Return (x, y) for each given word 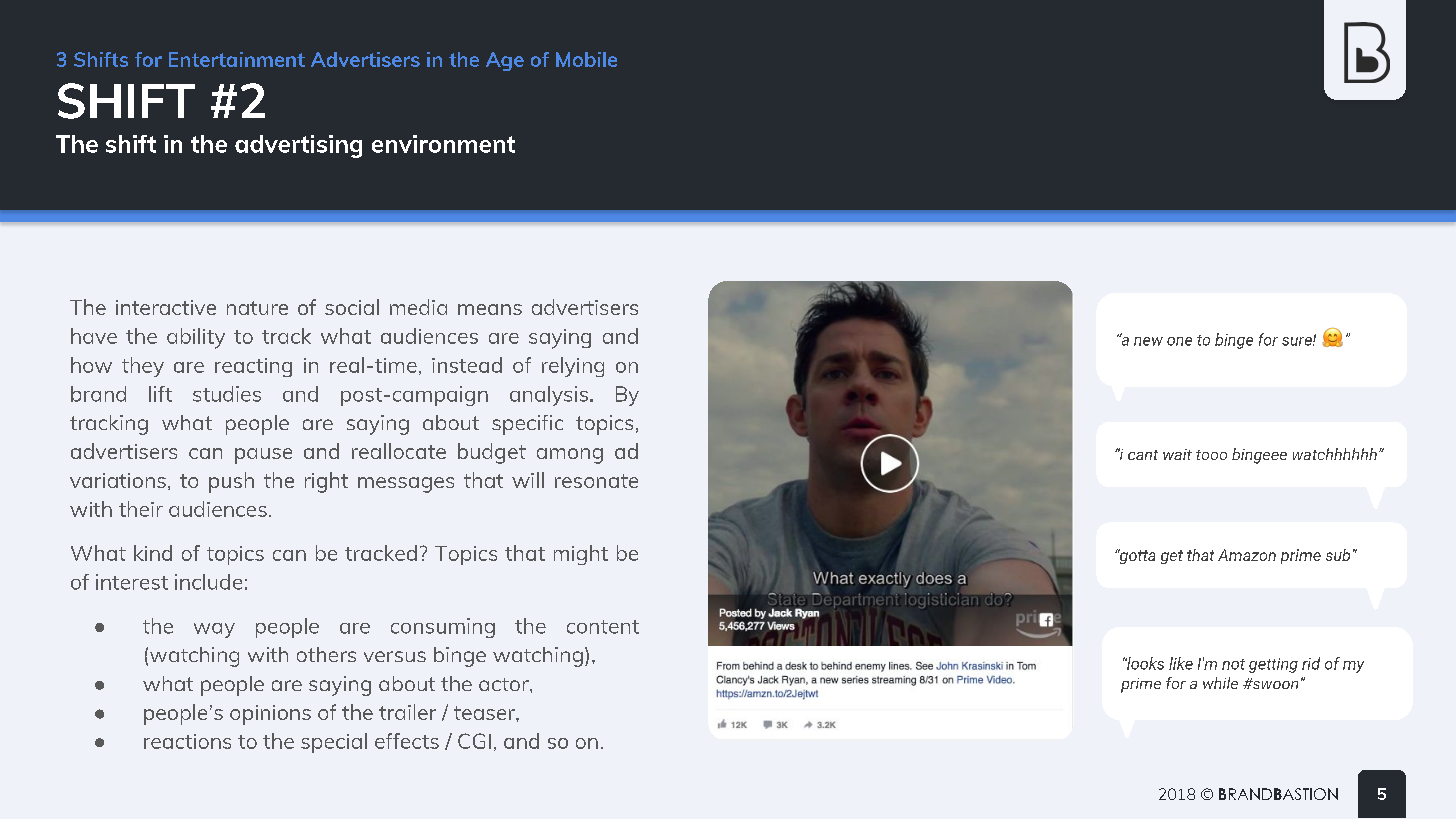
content (603, 627)
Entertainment (237, 59)
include (208, 582)
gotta (1136, 556)
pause (263, 456)
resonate (596, 481)
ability (196, 338)
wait (1177, 454)
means (490, 309)
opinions (270, 715)
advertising (298, 146)
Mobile (586, 59)
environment (443, 144)
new (1148, 341)
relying (573, 367)
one (1179, 341)
